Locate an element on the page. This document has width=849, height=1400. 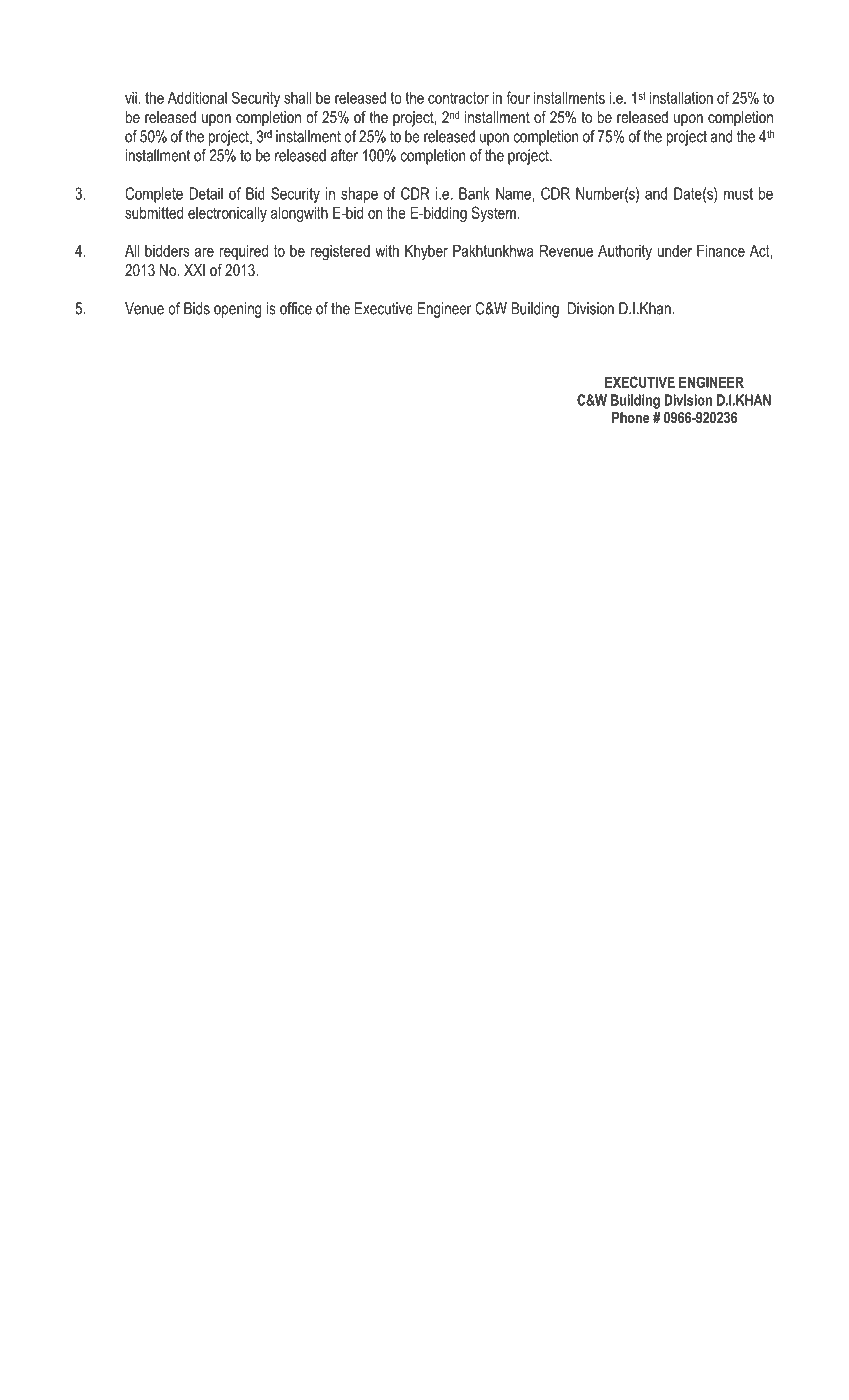
opening is located at coordinates (237, 310).
